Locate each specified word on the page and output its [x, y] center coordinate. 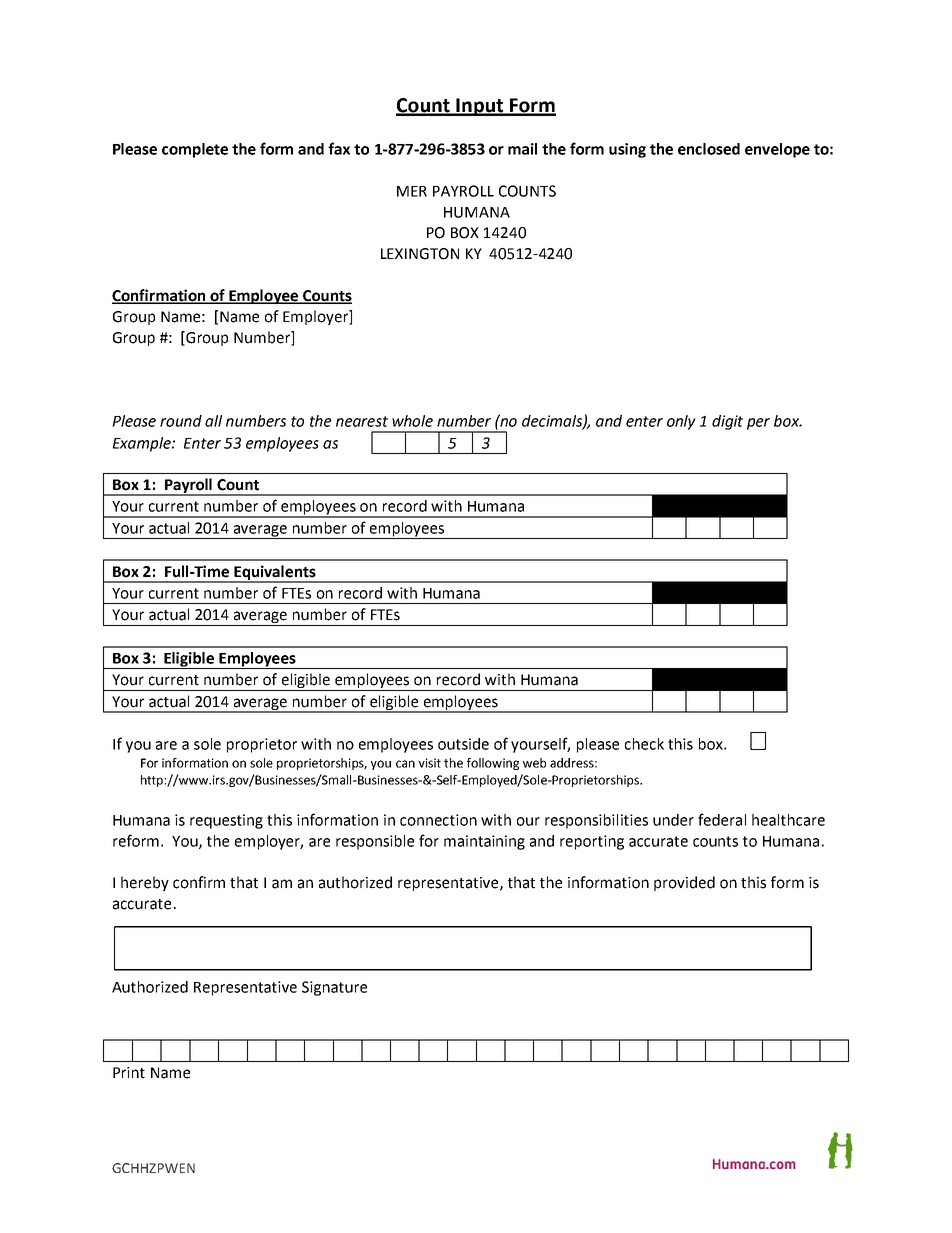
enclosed [709, 149]
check [644, 744]
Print [129, 1073]
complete [195, 150]
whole [412, 421]
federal [722, 819]
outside [463, 744]
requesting [226, 821]
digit [727, 422]
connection [438, 820]
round [181, 421]
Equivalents [275, 573]
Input [480, 107]
